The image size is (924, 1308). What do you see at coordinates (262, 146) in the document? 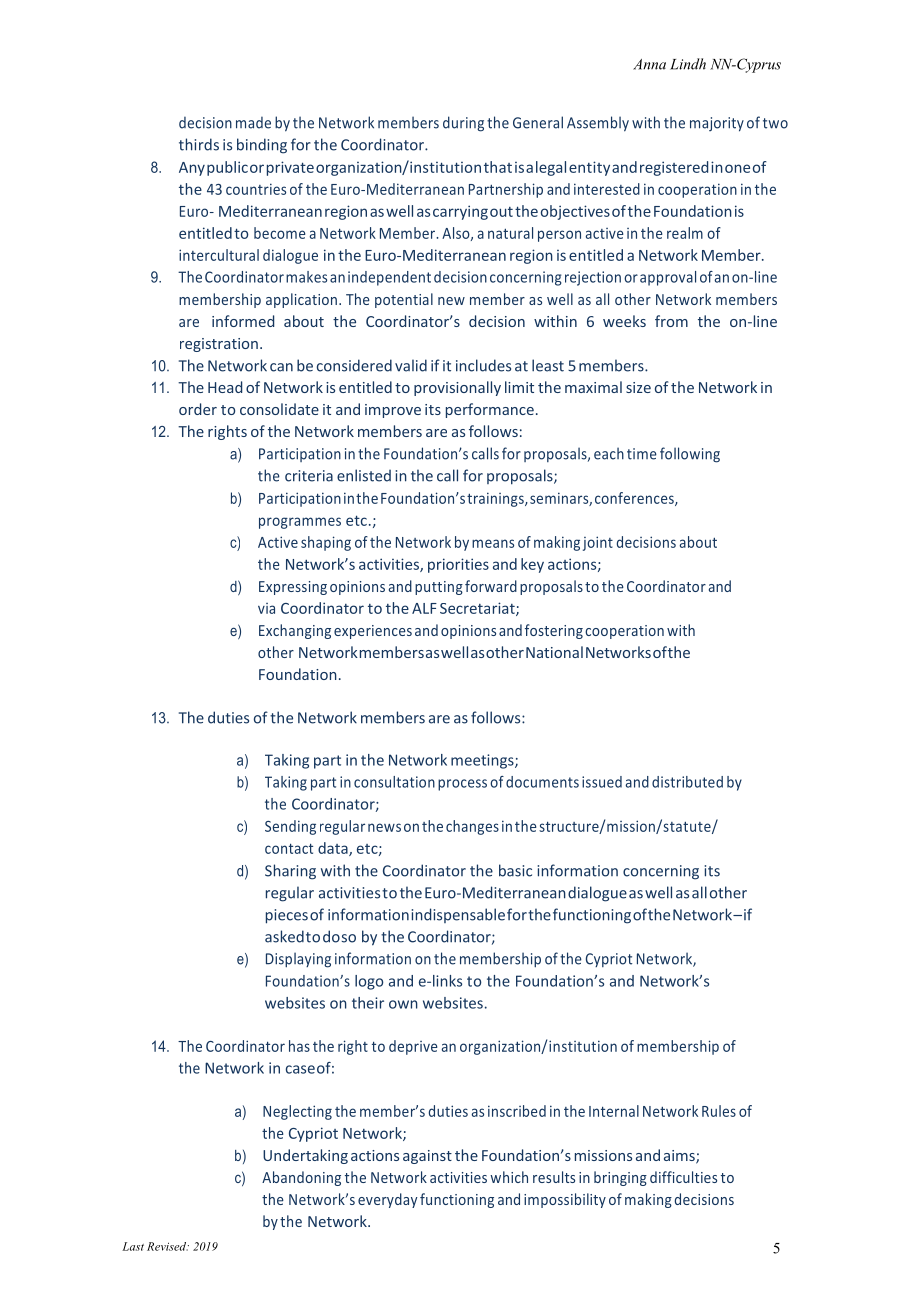
I see `binding` at bounding box center [262, 146].
